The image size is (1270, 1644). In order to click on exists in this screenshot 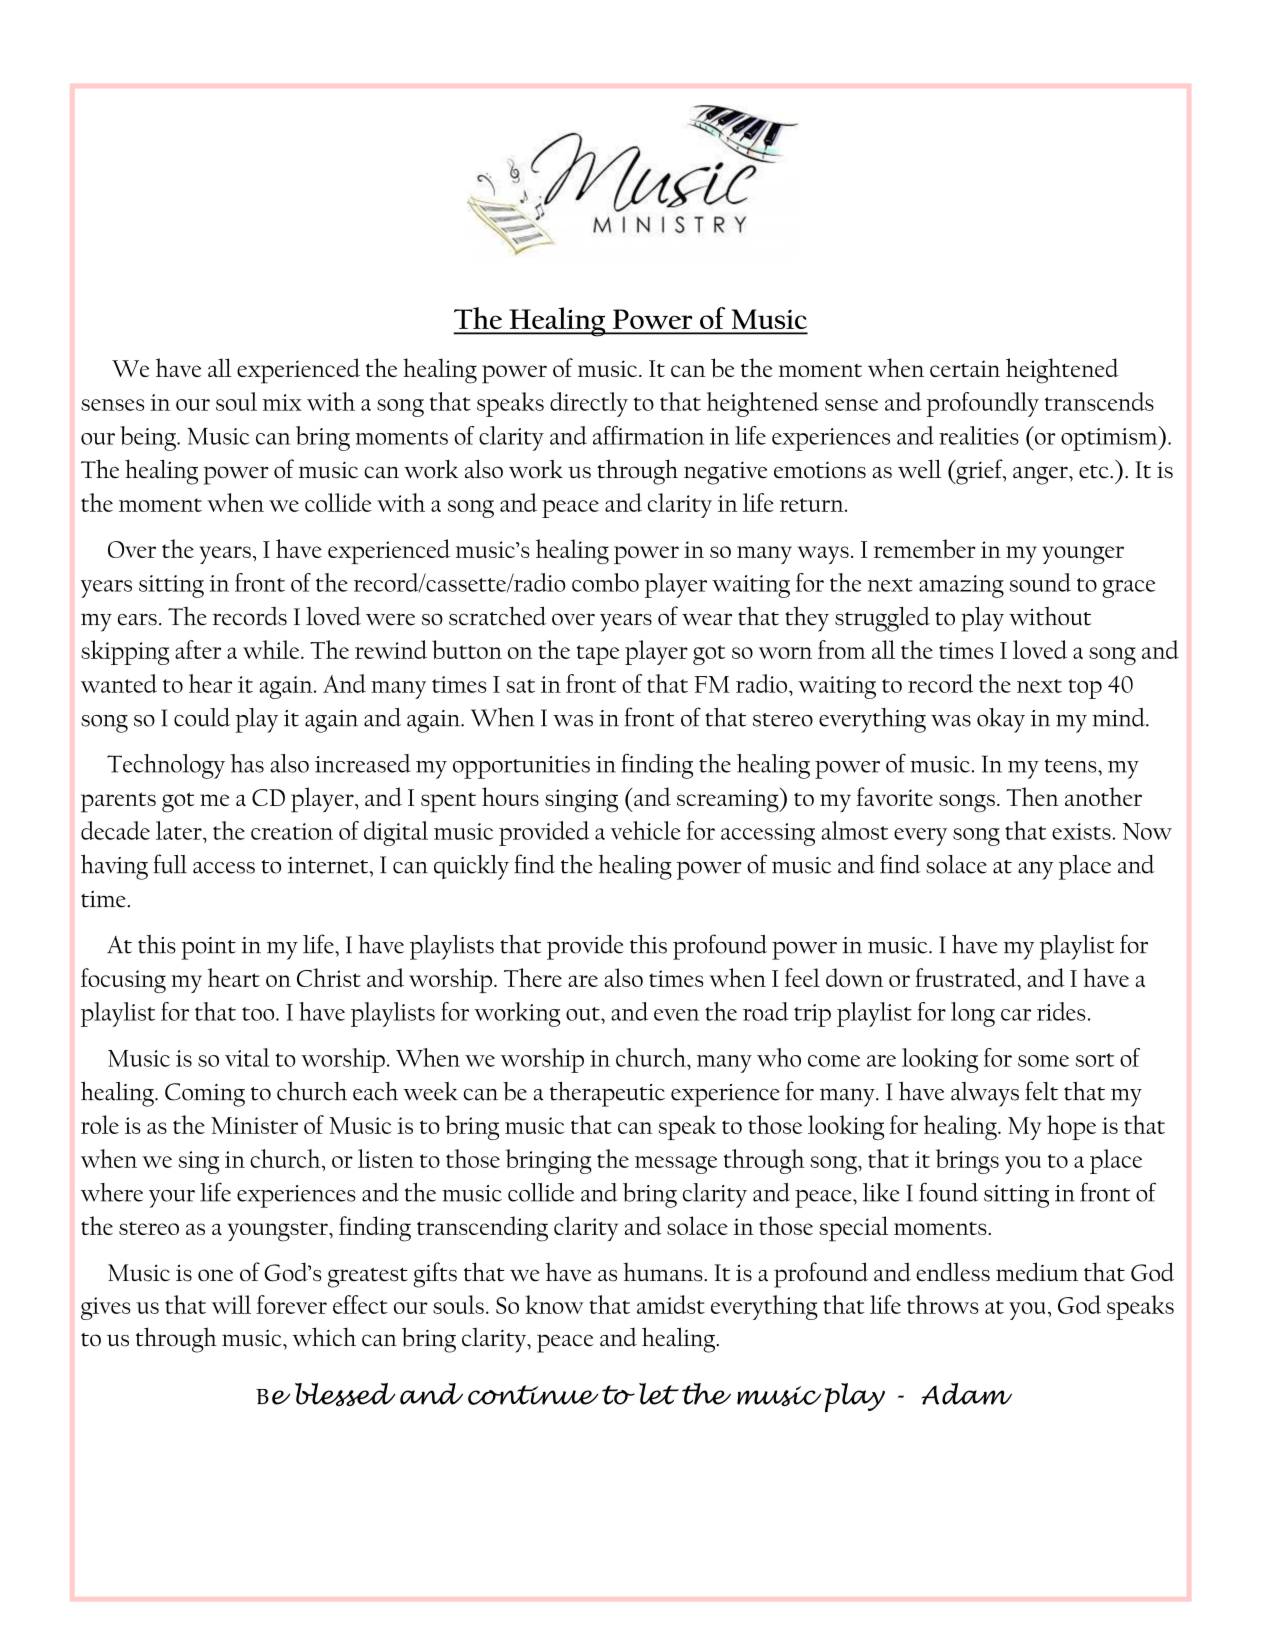, I will do `click(1081, 831)`.
